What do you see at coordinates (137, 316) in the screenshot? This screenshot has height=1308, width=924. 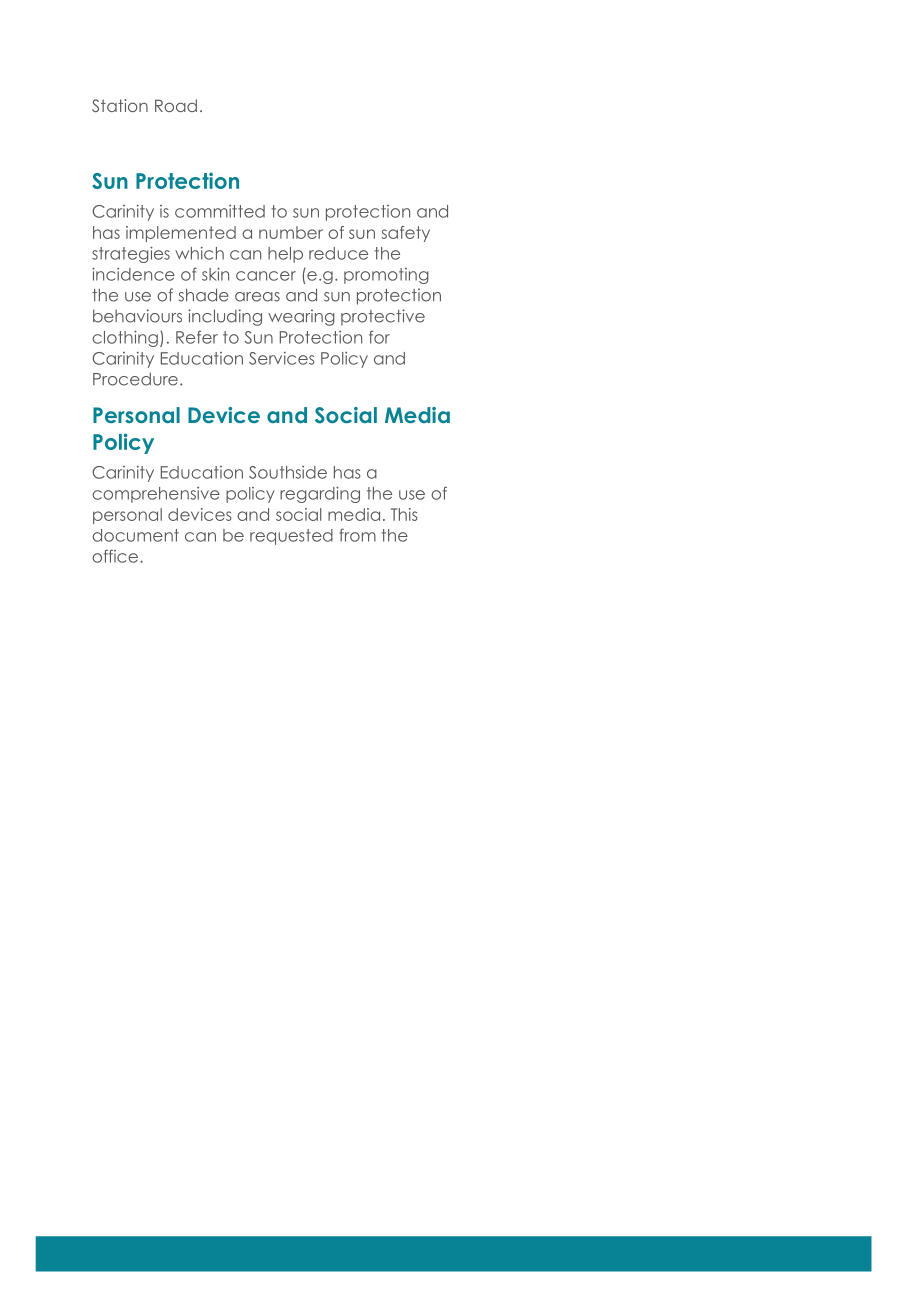 I see `behaviours` at bounding box center [137, 316].
